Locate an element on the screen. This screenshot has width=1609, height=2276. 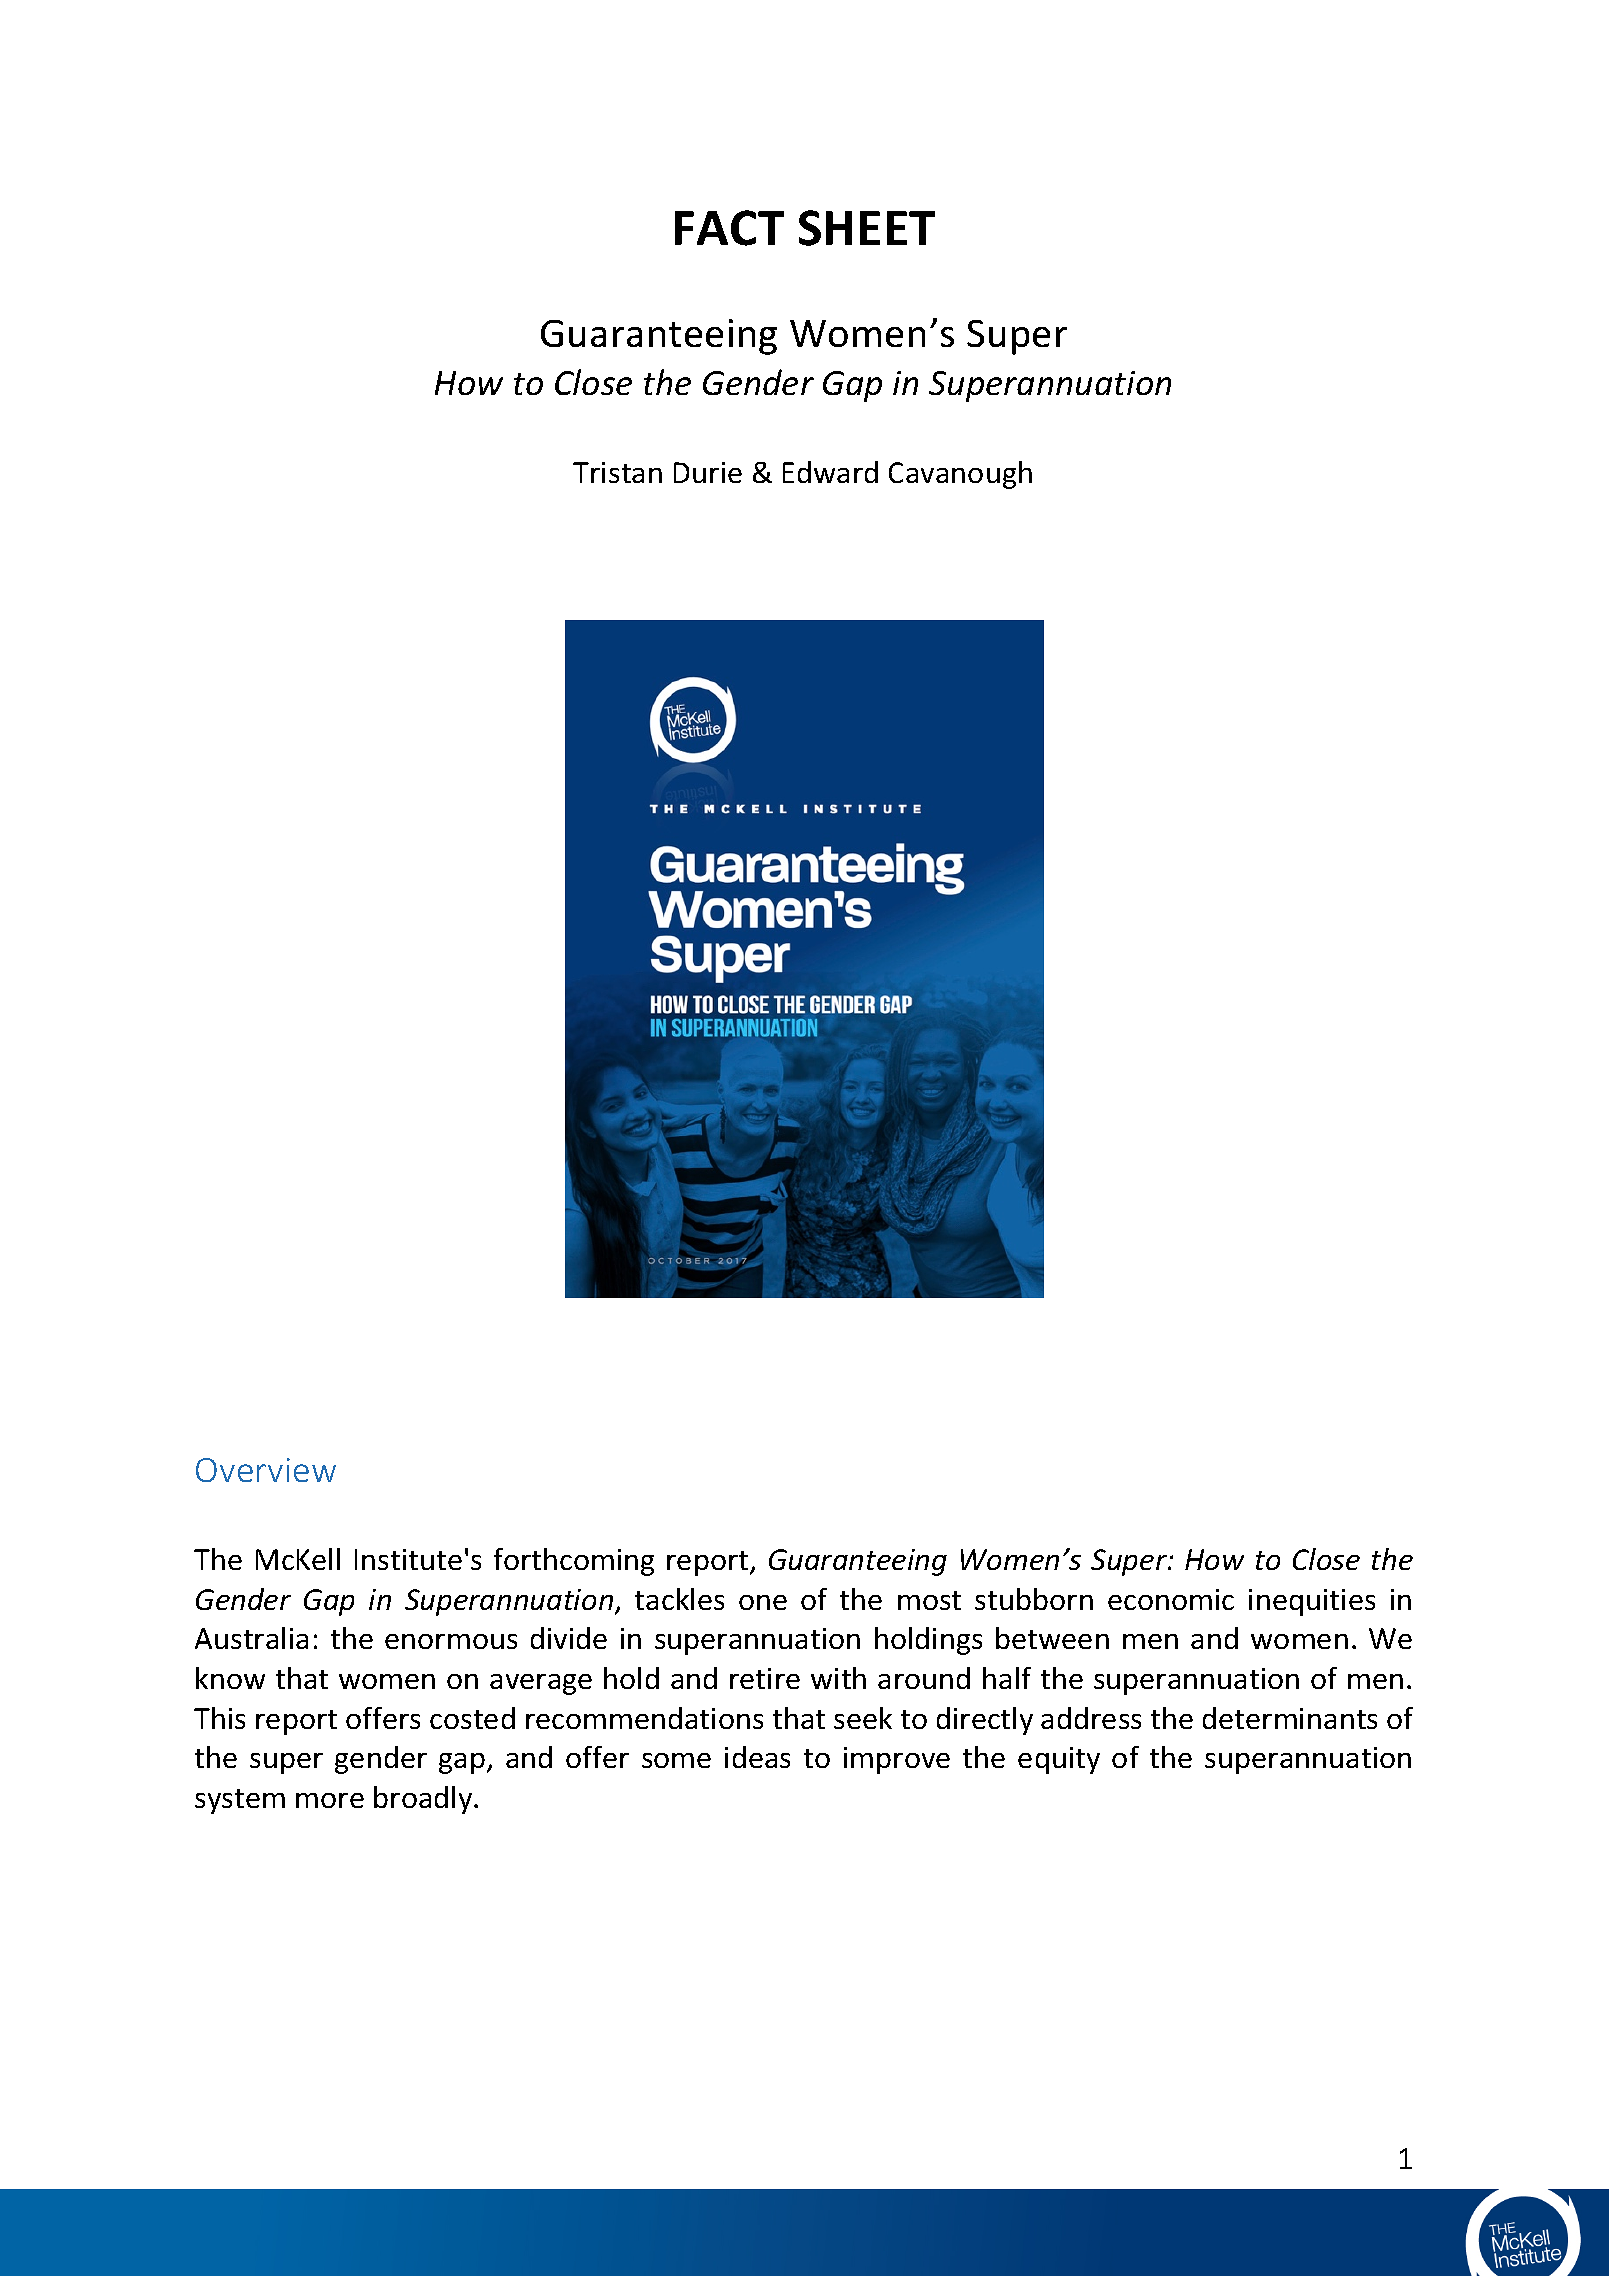
Tristan is located at coordinates (617, 472).
